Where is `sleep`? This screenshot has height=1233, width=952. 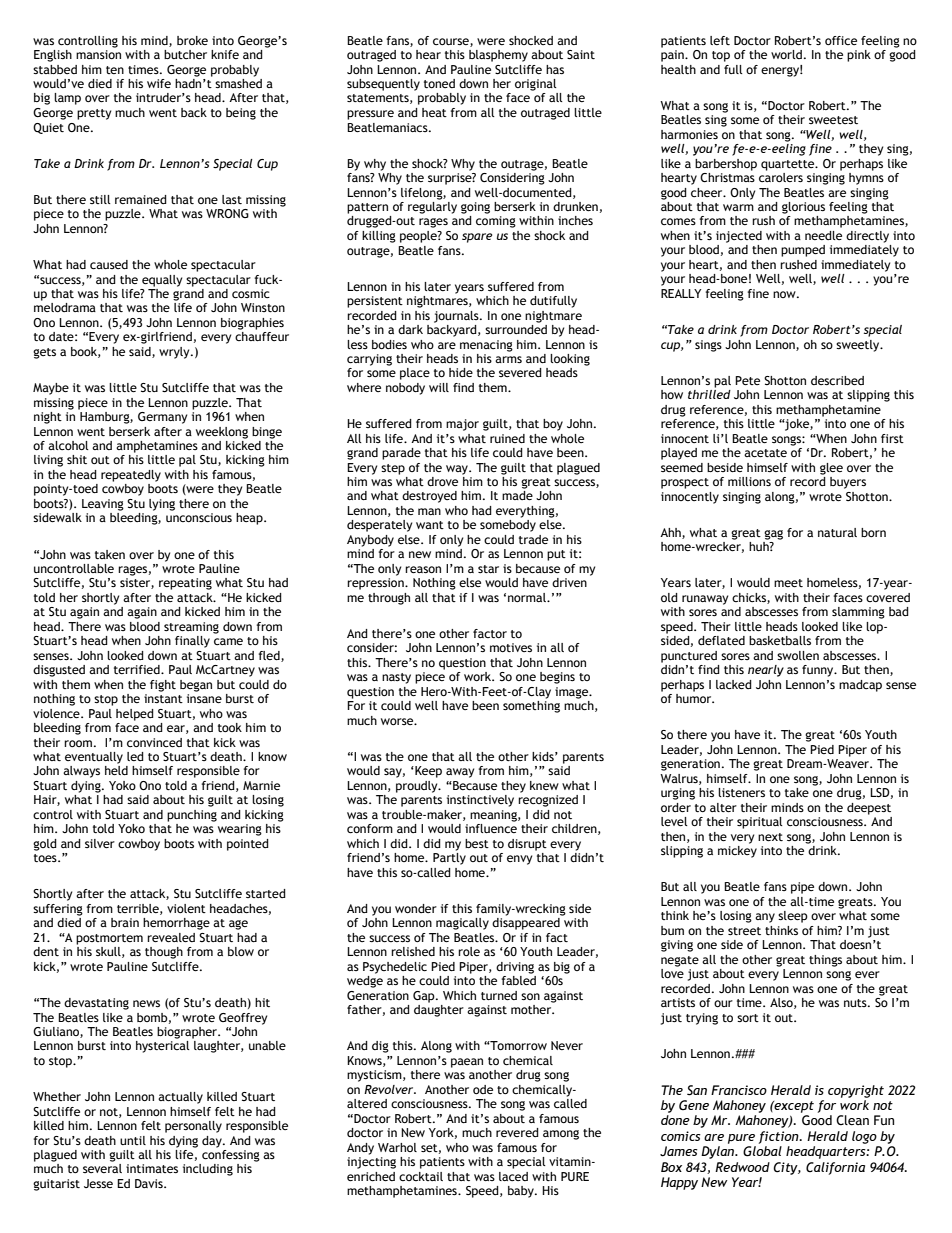 sleep is located at coordinates (793, 917).
